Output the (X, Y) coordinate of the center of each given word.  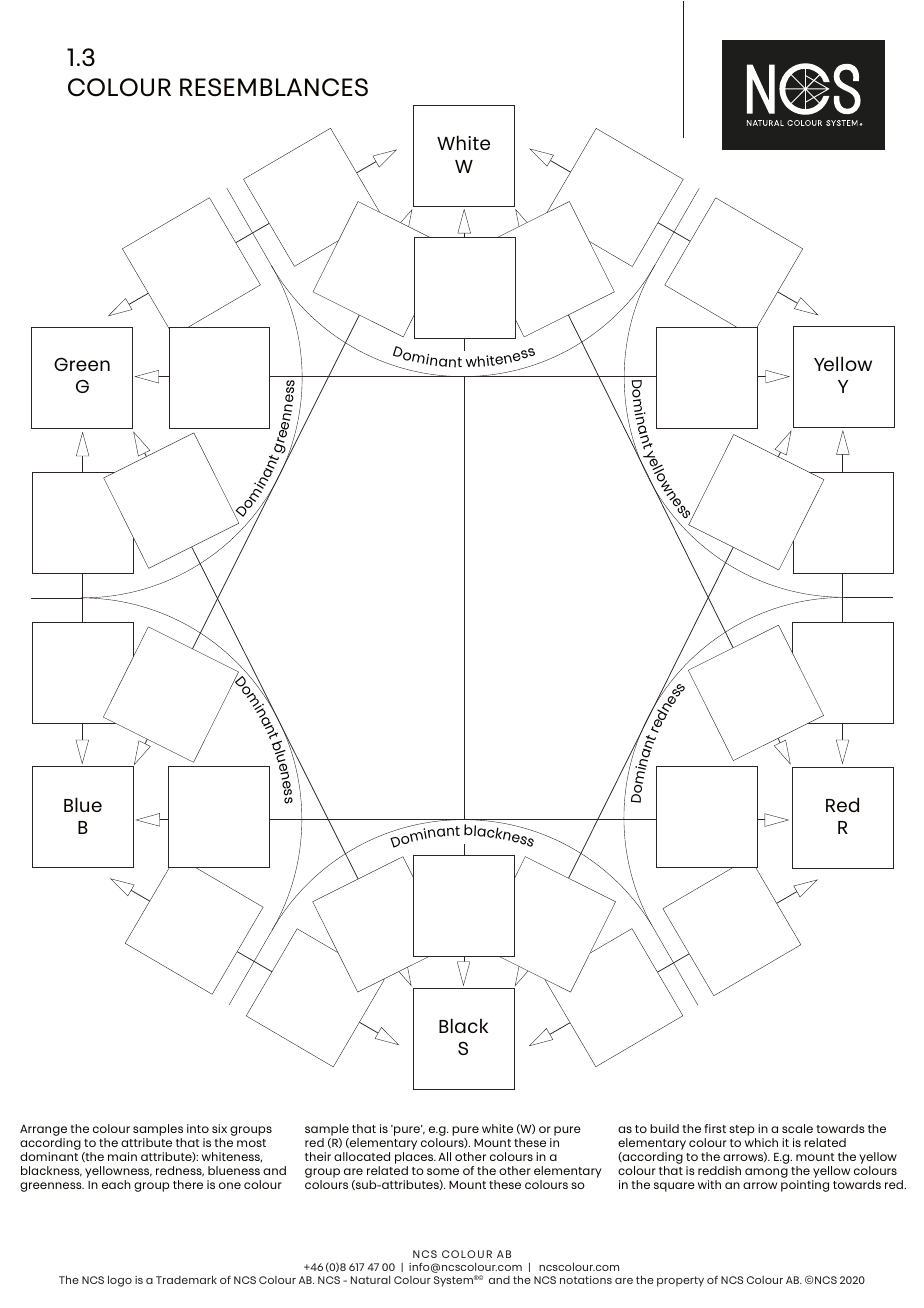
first (715, 1128)
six (219, 1128)
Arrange (43, 1130)
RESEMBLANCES (274, 87)
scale (797, 1128)
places (415, 1158)
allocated (362, 1156)
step (742, 1130)
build (664, 1128)
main (122, 1156)
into (198, 1128)
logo (120, 1281)
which (761, 1142)
